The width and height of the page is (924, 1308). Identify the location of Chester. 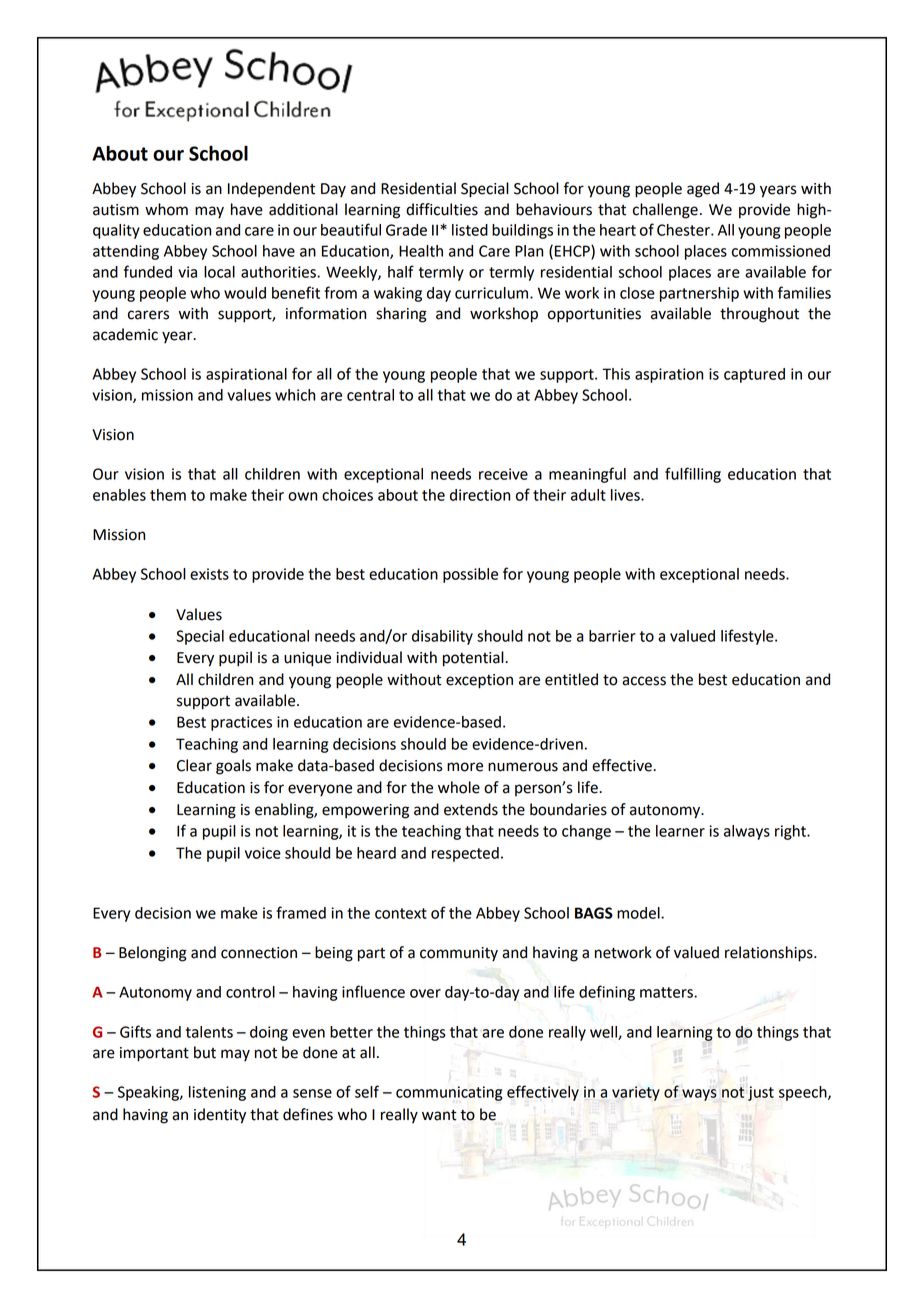
(684, 230).
